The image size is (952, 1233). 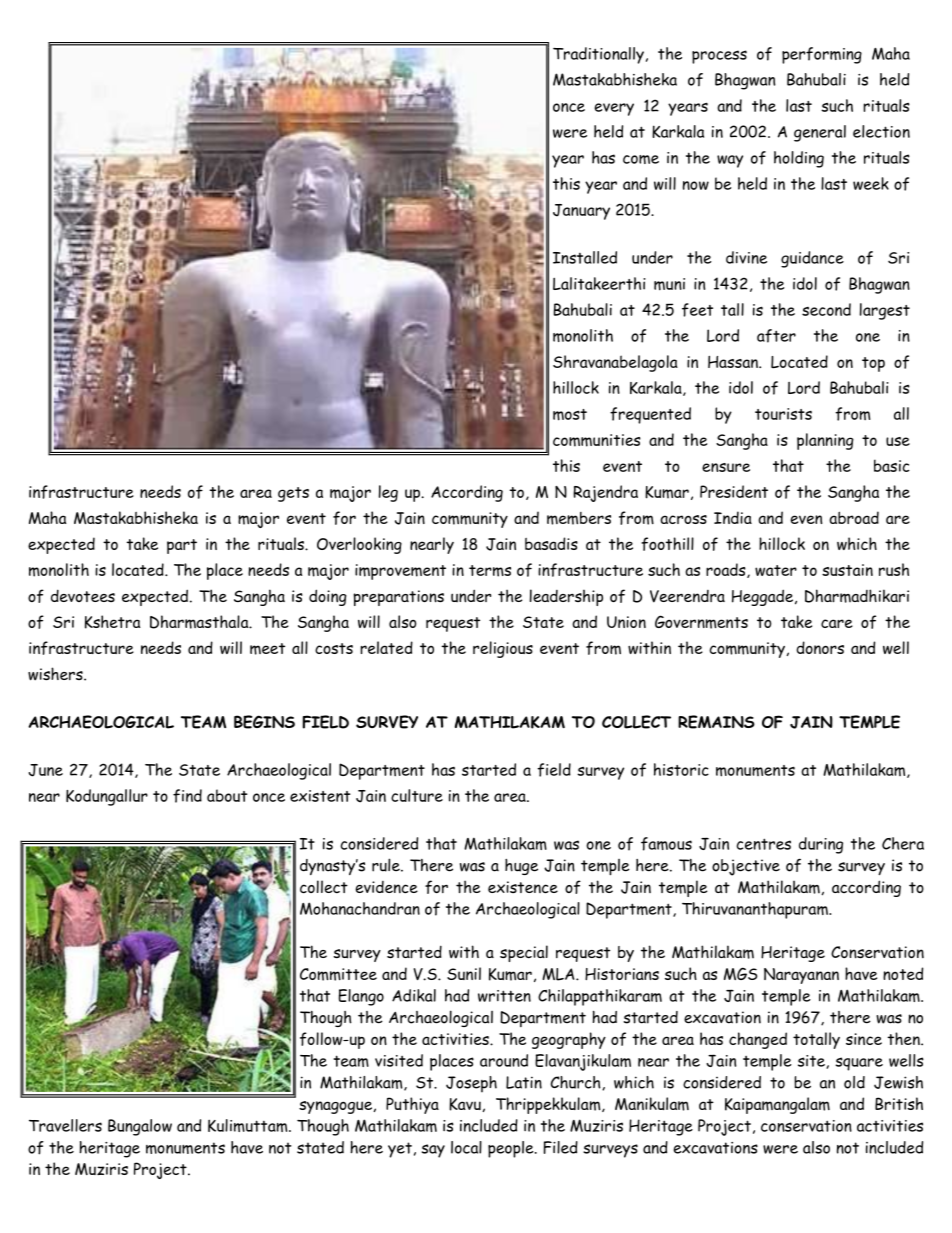 What do you see at coordinates (614, 109) in the page?
I see `every` at bounding box center [614, 109].
